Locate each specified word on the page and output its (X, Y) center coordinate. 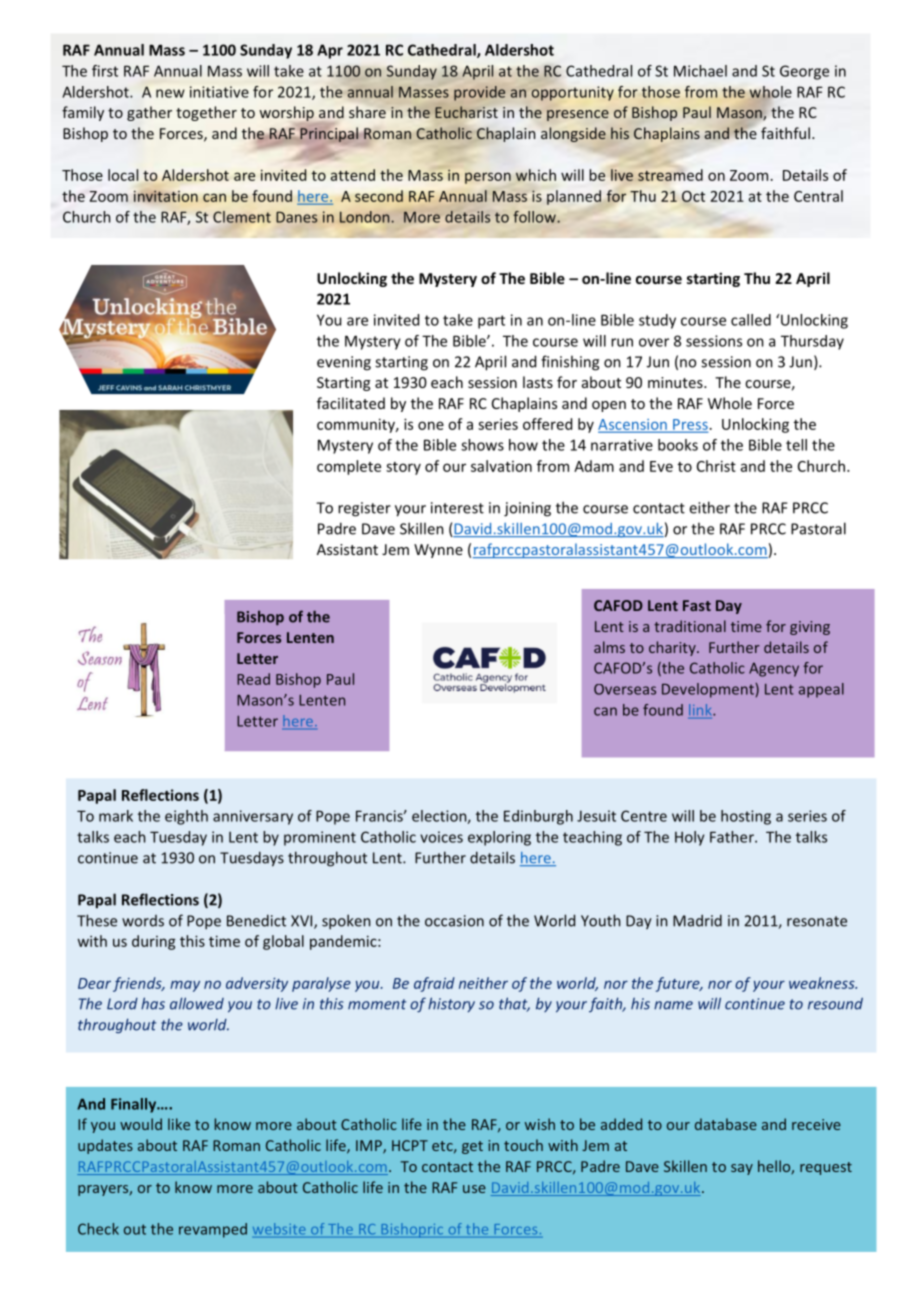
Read (253, 679)
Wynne (438, 551)
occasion (454, 921)
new (170, 93)
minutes (676, 382)
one (431, 425)
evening (344, 363)
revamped (213, 1230)
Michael (700, 71)
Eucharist (466, 112)
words (143, 921)
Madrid (697, 920)
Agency (774, 670)
